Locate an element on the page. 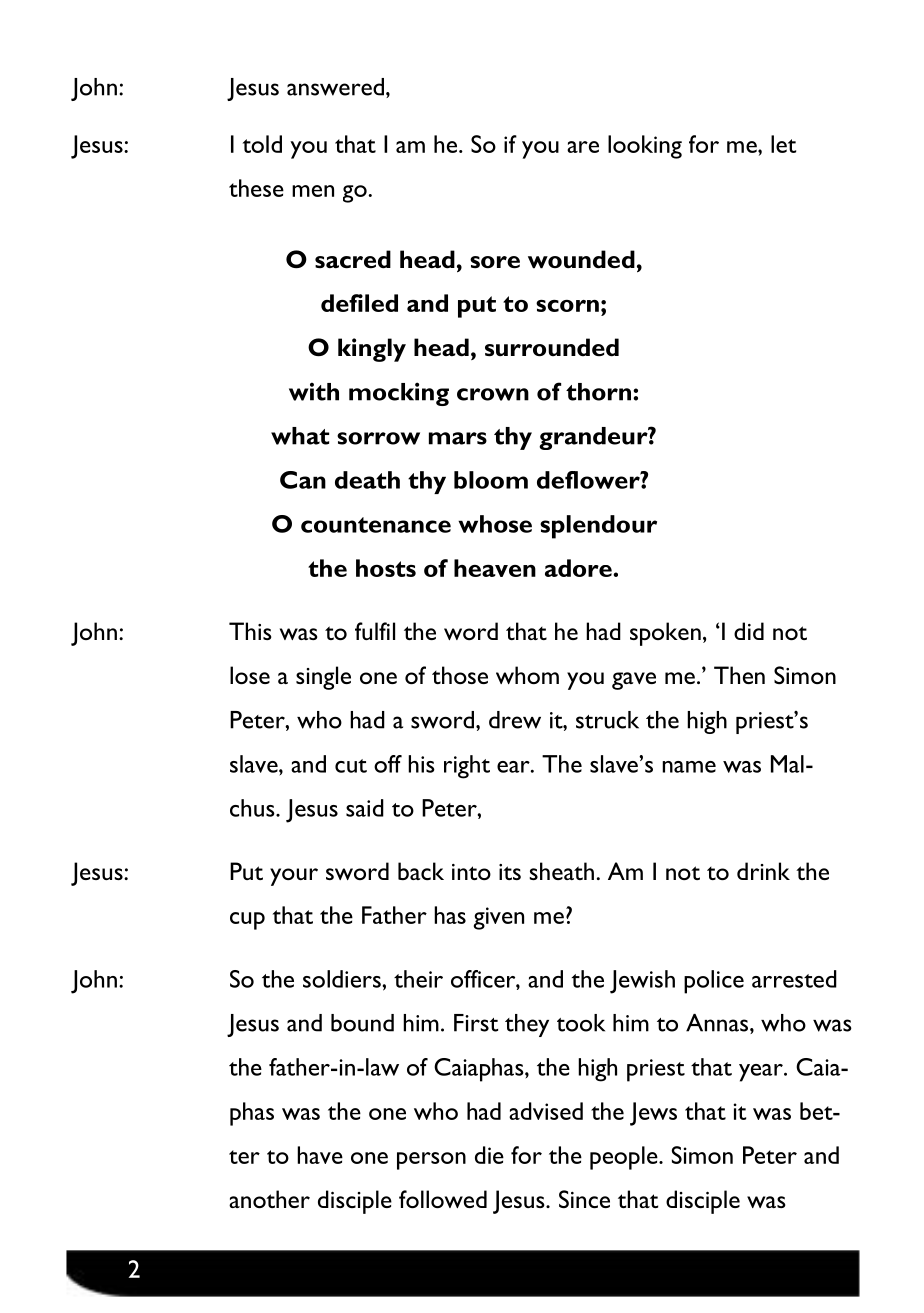  Jews is located at coordinates (653, 1114).
